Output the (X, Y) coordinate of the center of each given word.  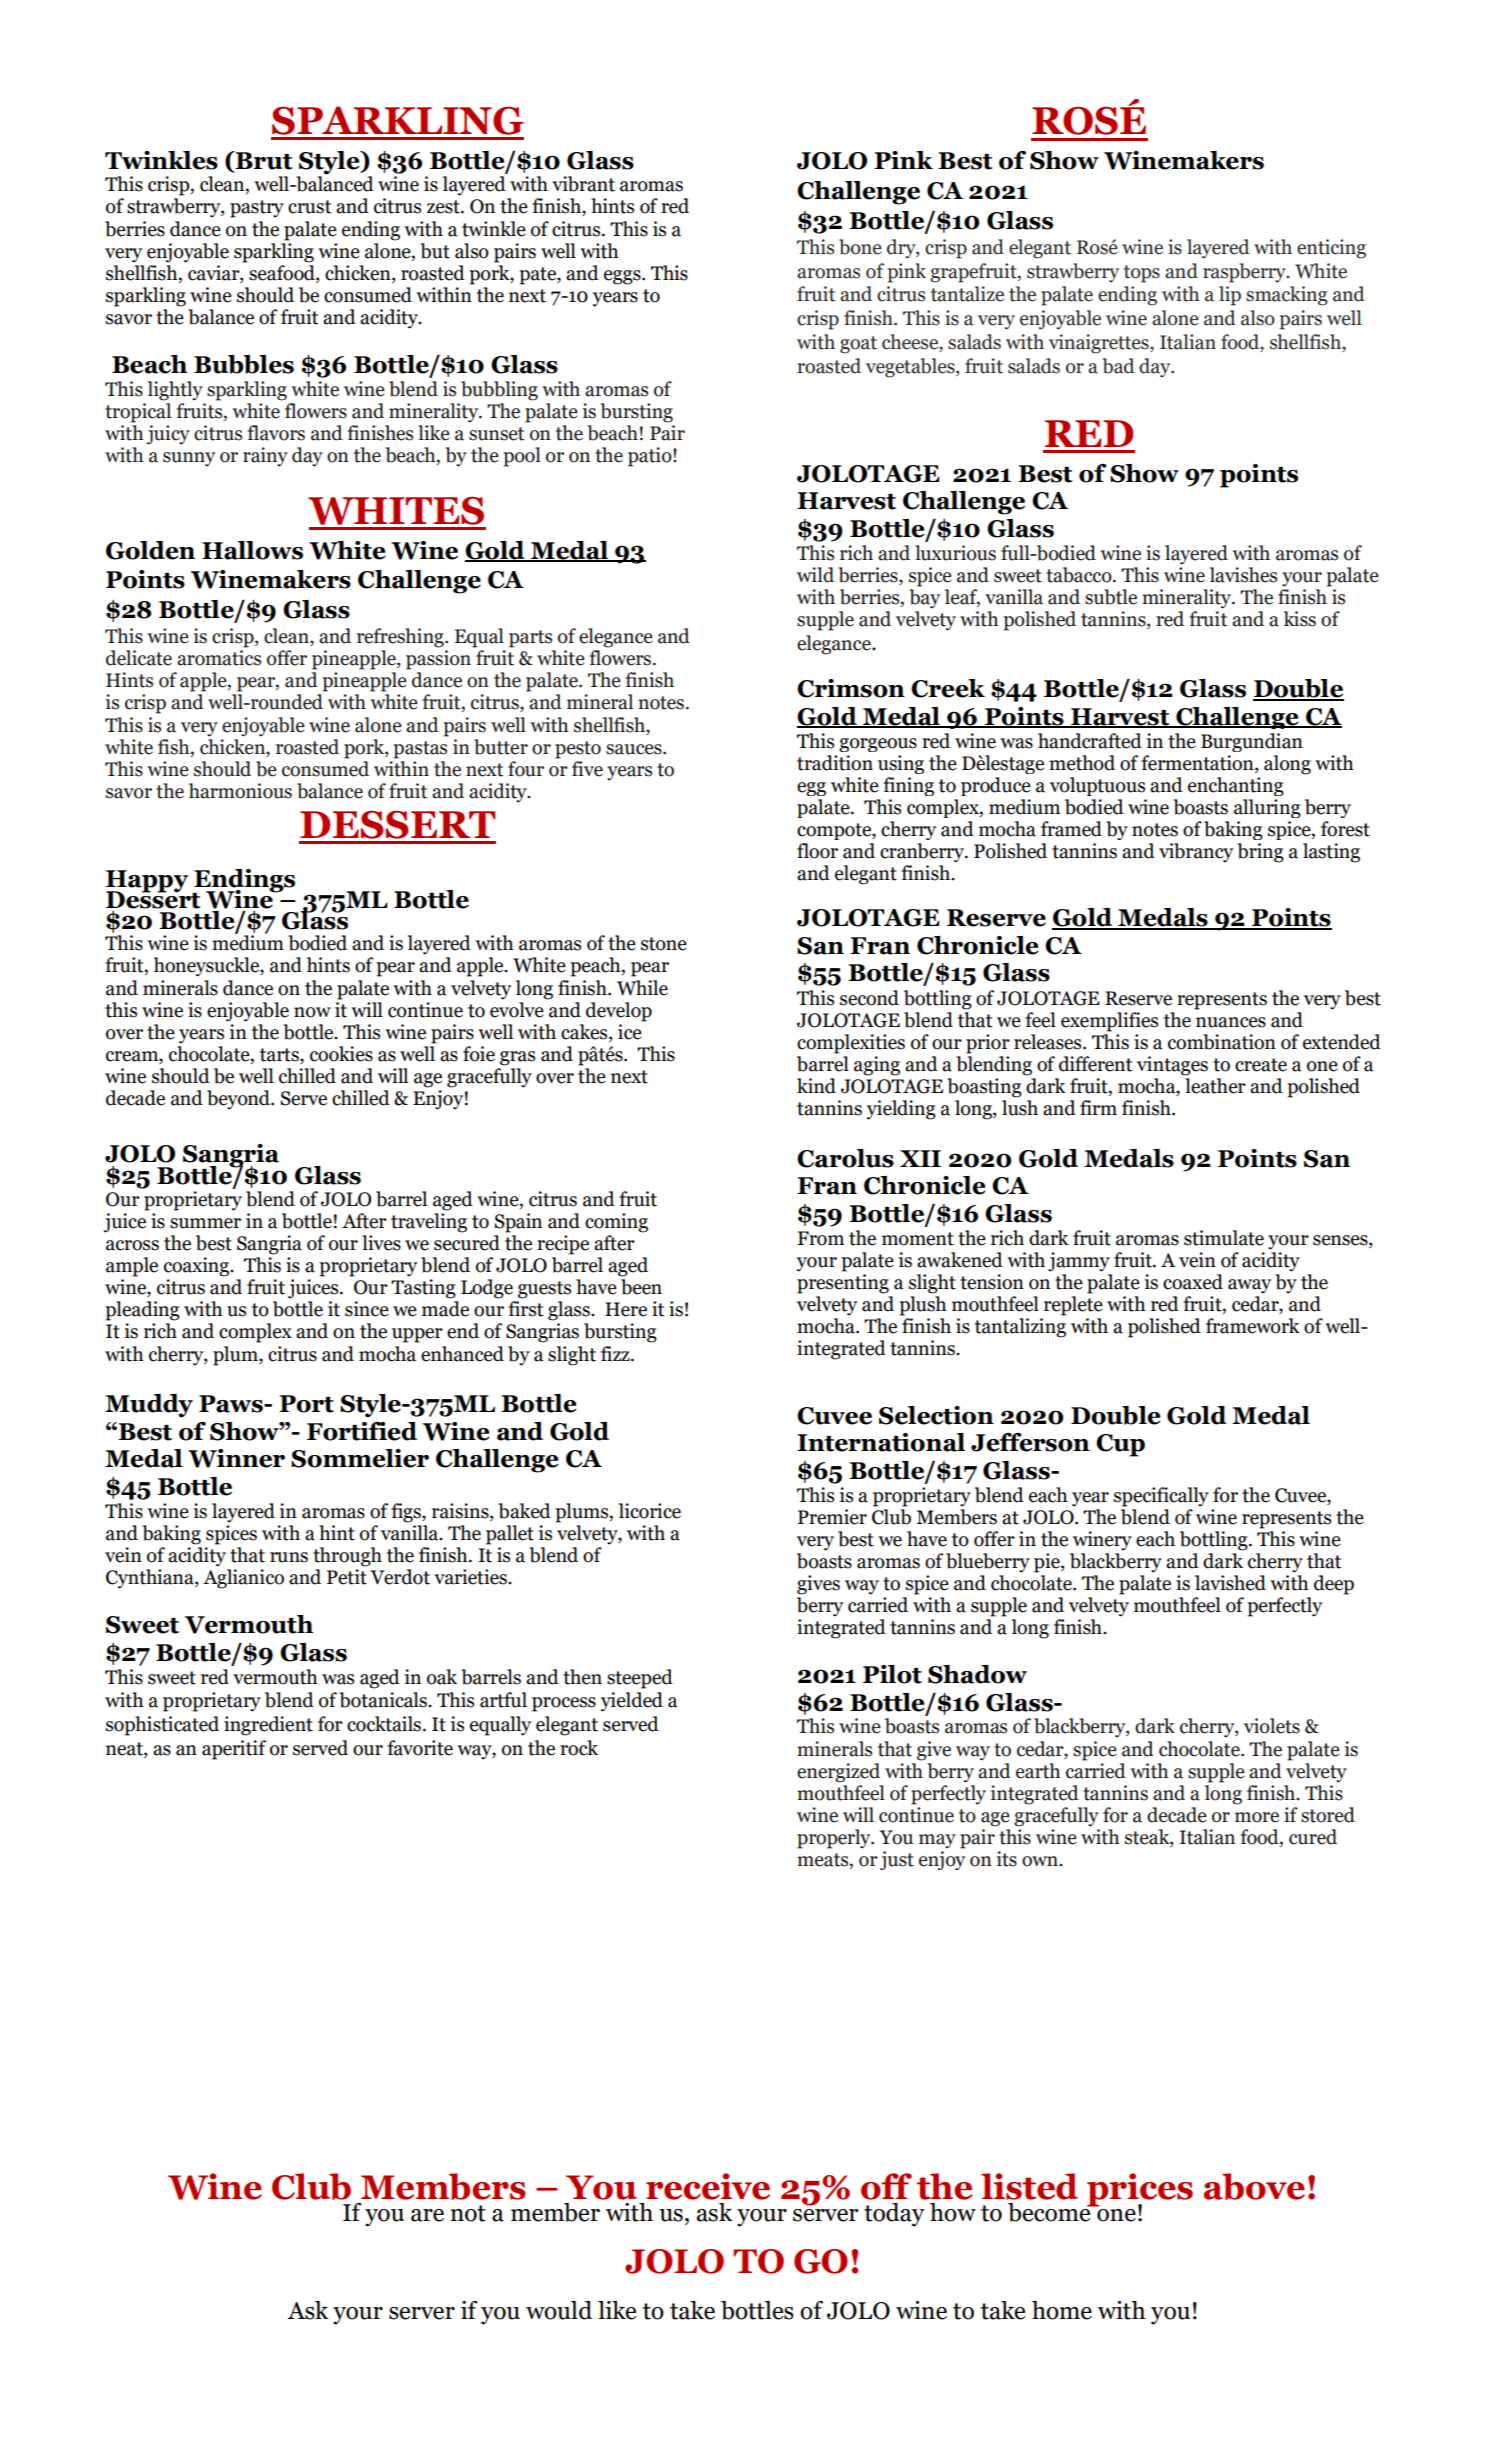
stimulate (1224, 1238)
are (427, 2215)
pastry (257, 209)
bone (860, 247)
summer (205, 1223)
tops (1142, 274)
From (820, 1238)
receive (708, 2186)
